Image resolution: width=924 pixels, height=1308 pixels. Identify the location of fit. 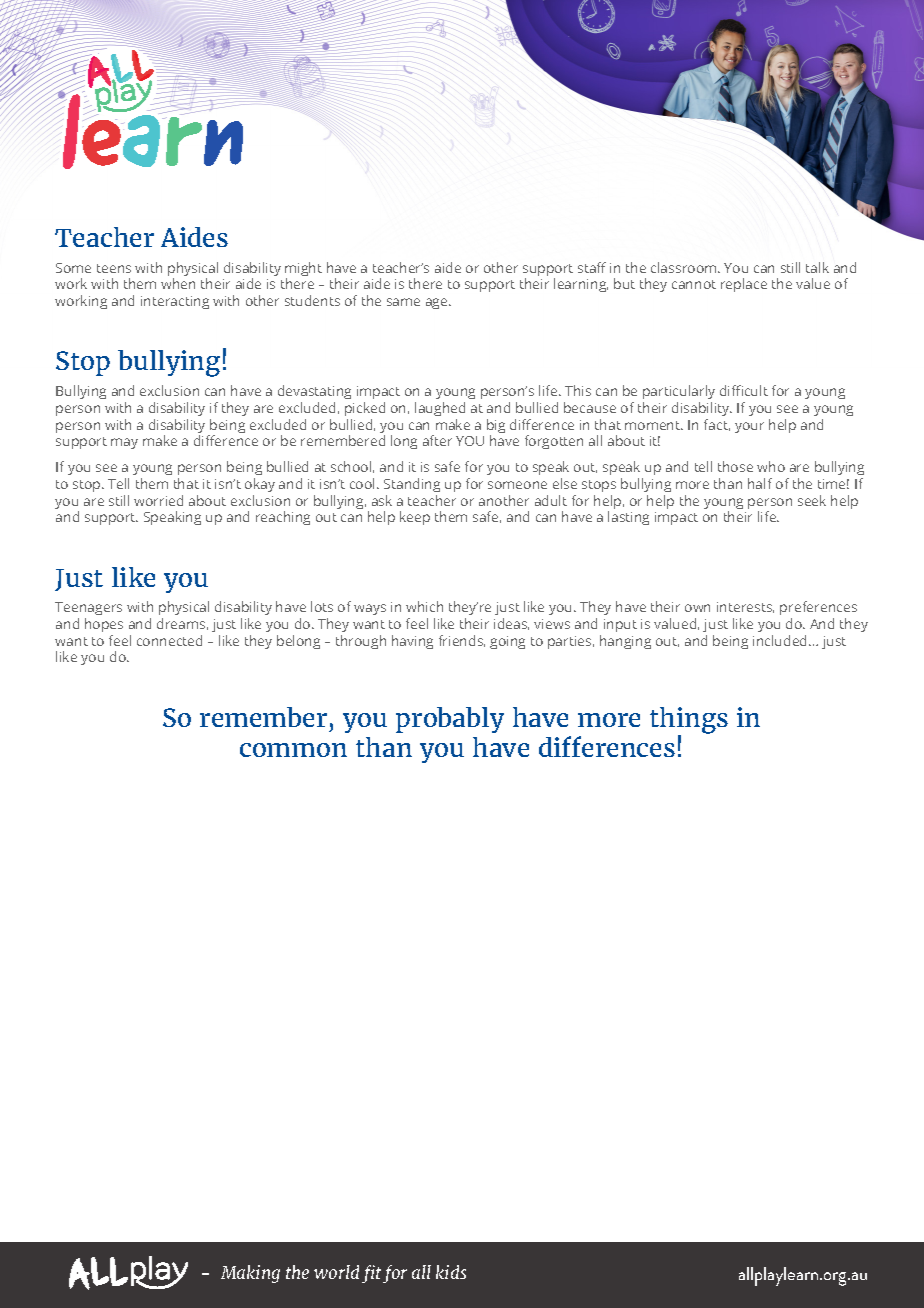
(371, 1274).
